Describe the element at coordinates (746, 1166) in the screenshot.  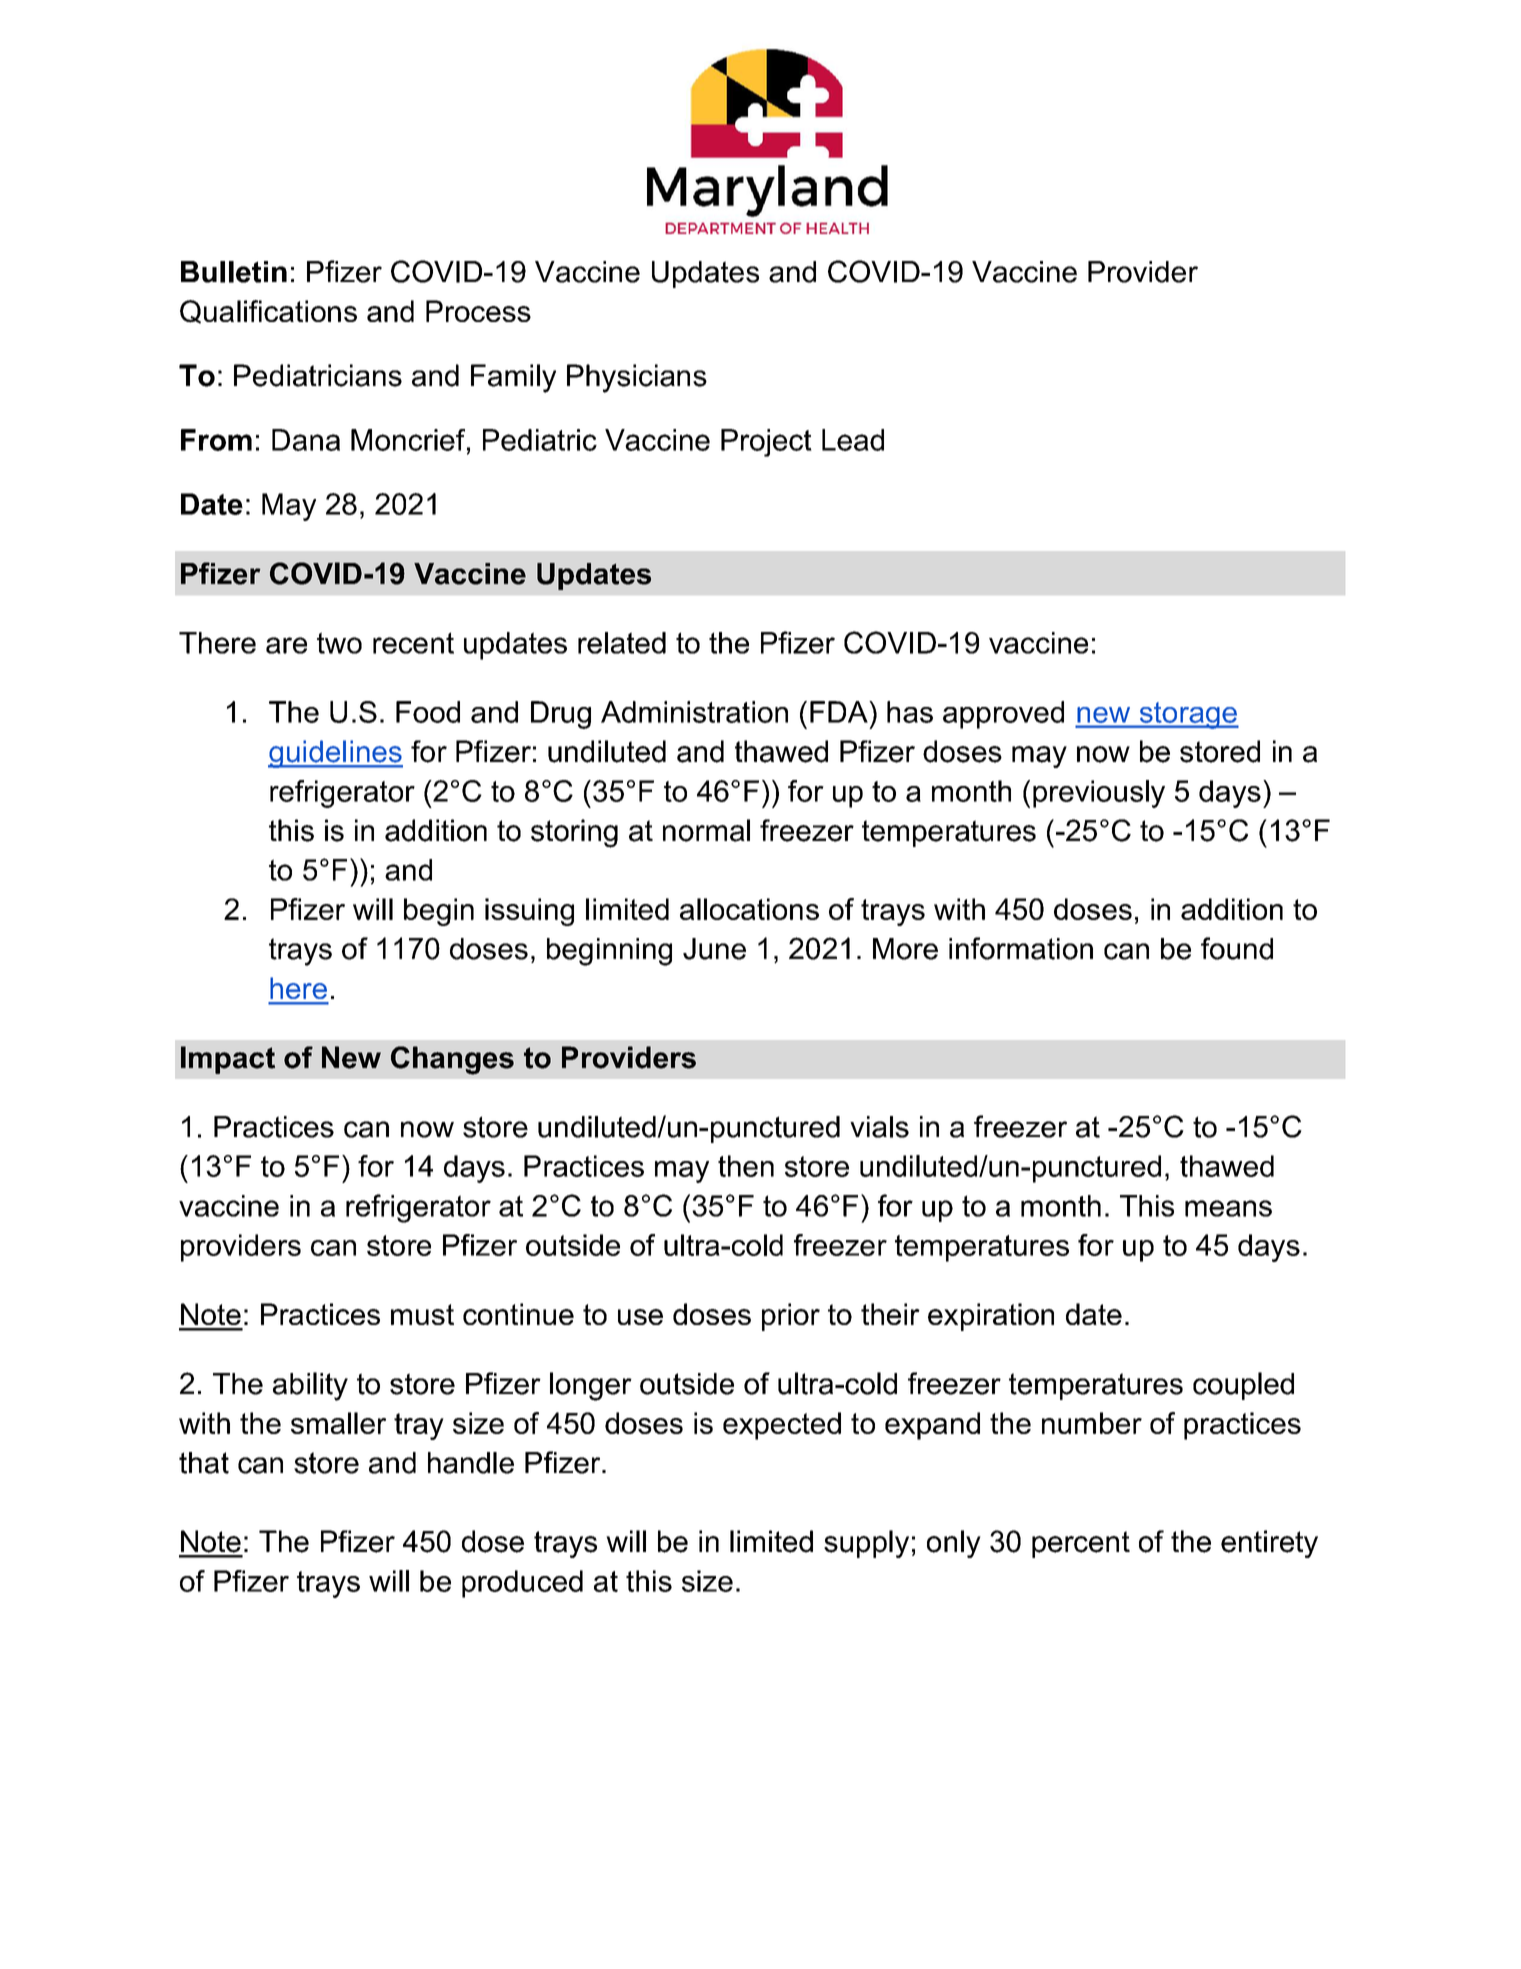
I see `then` at that location.
